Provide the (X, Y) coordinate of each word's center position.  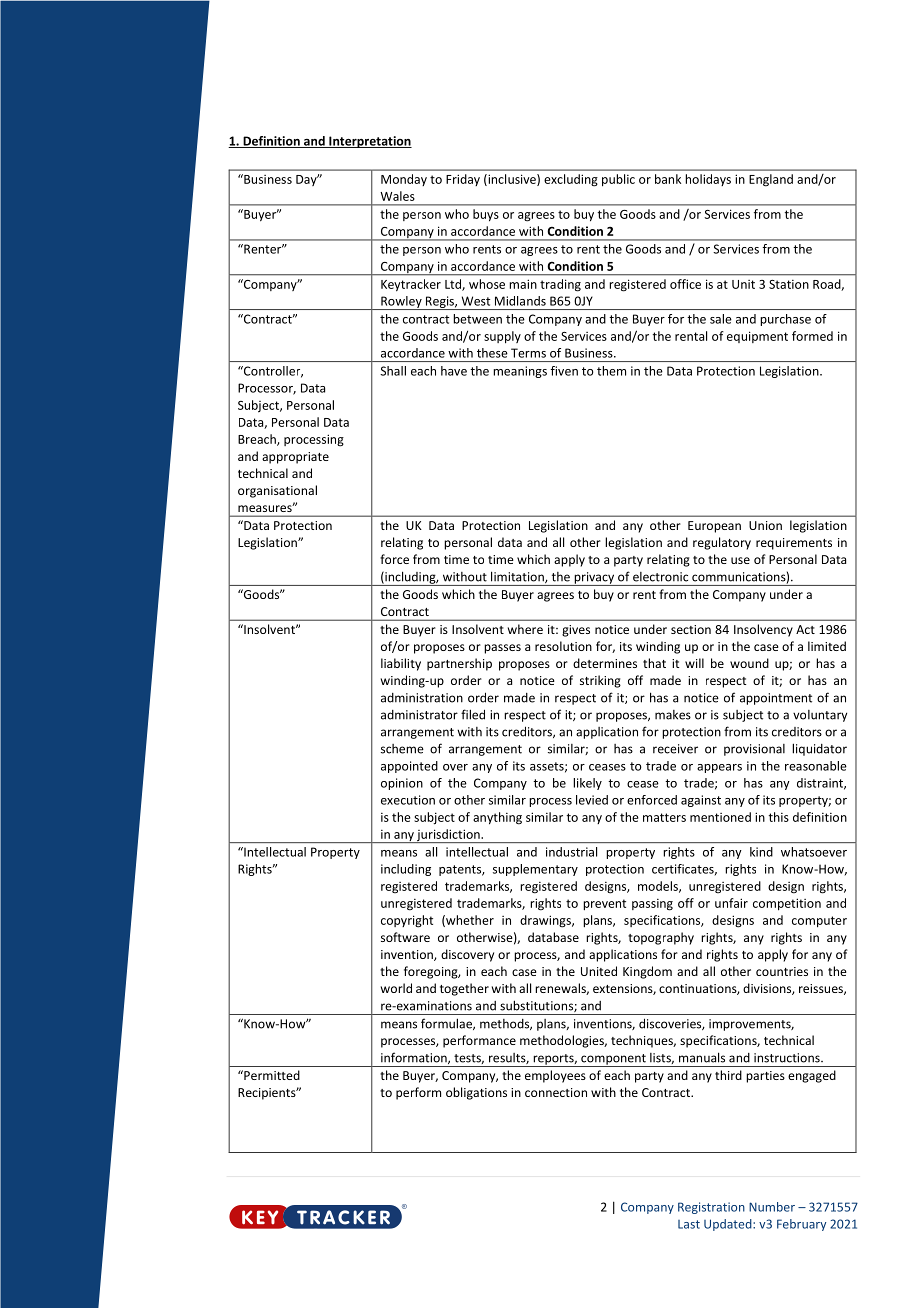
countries (782, 971)
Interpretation (369, 142)
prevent (604, 905)
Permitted (271, 1075)
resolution (563, 646)
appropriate (295, 458)
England (771, 180)
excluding (571, 180)
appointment (776, 699)
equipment (757, 337)
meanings (520, 372)
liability (401, 664)
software (405, 937)
